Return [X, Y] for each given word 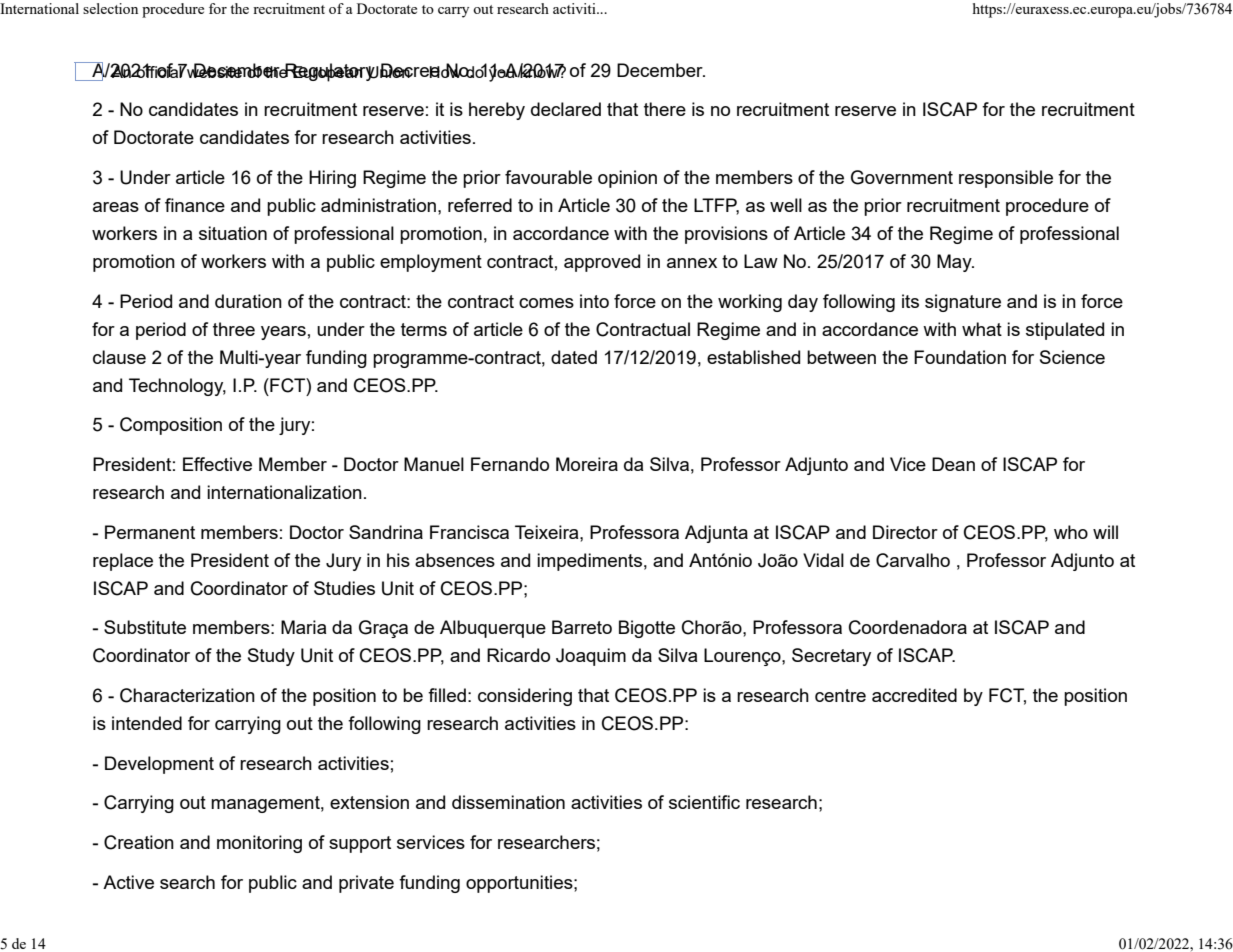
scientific [704, 802]
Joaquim [591, 657]
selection [110, 8]
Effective [217, 464]
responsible [1006, 179]
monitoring [259, 844]
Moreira [587, 464]
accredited [914, 695]
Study [271, 657]
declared [566, 109]
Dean [953, 464]
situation [233, 233]
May [955, 263]
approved [602, 263]
